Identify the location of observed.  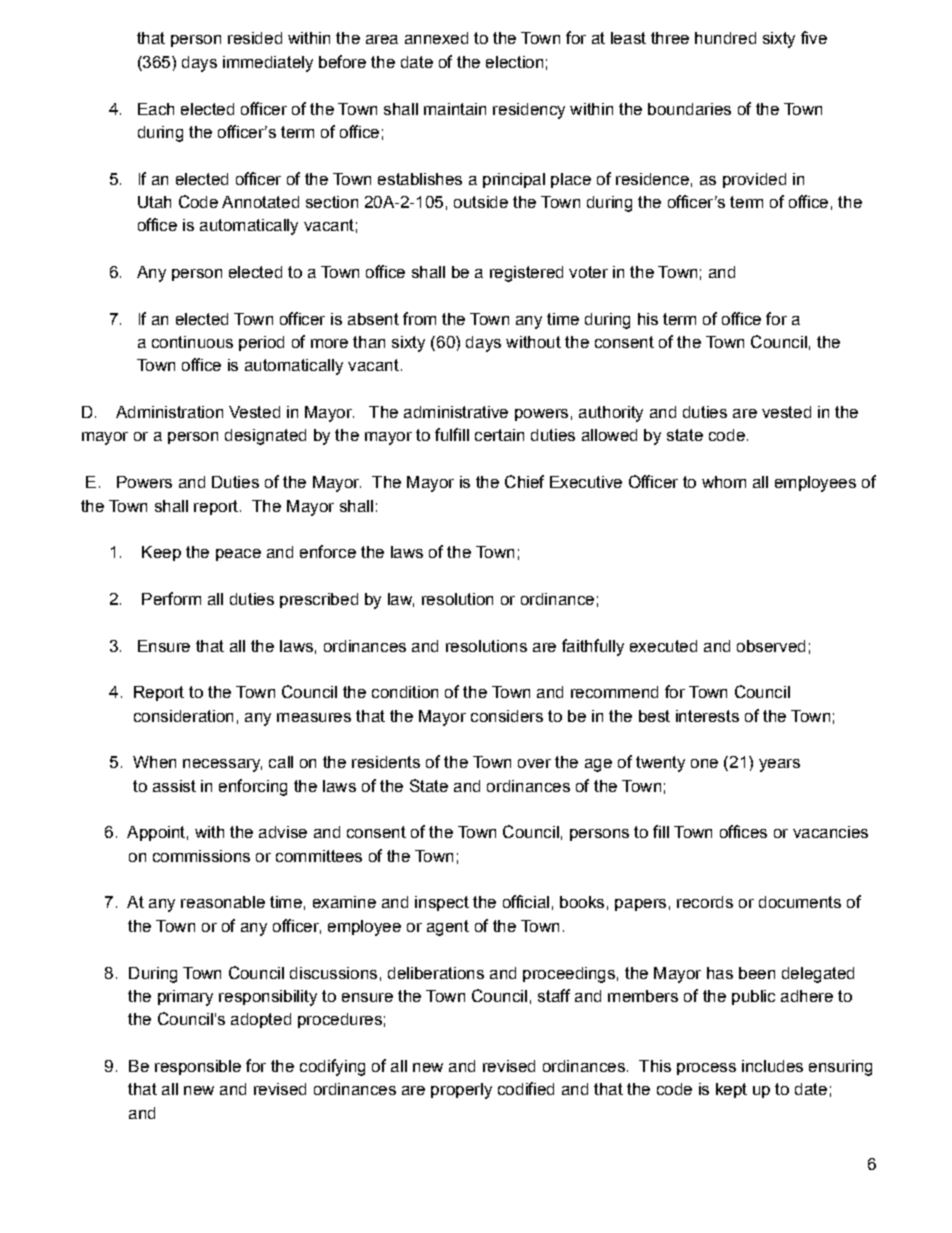
(771, 646).
